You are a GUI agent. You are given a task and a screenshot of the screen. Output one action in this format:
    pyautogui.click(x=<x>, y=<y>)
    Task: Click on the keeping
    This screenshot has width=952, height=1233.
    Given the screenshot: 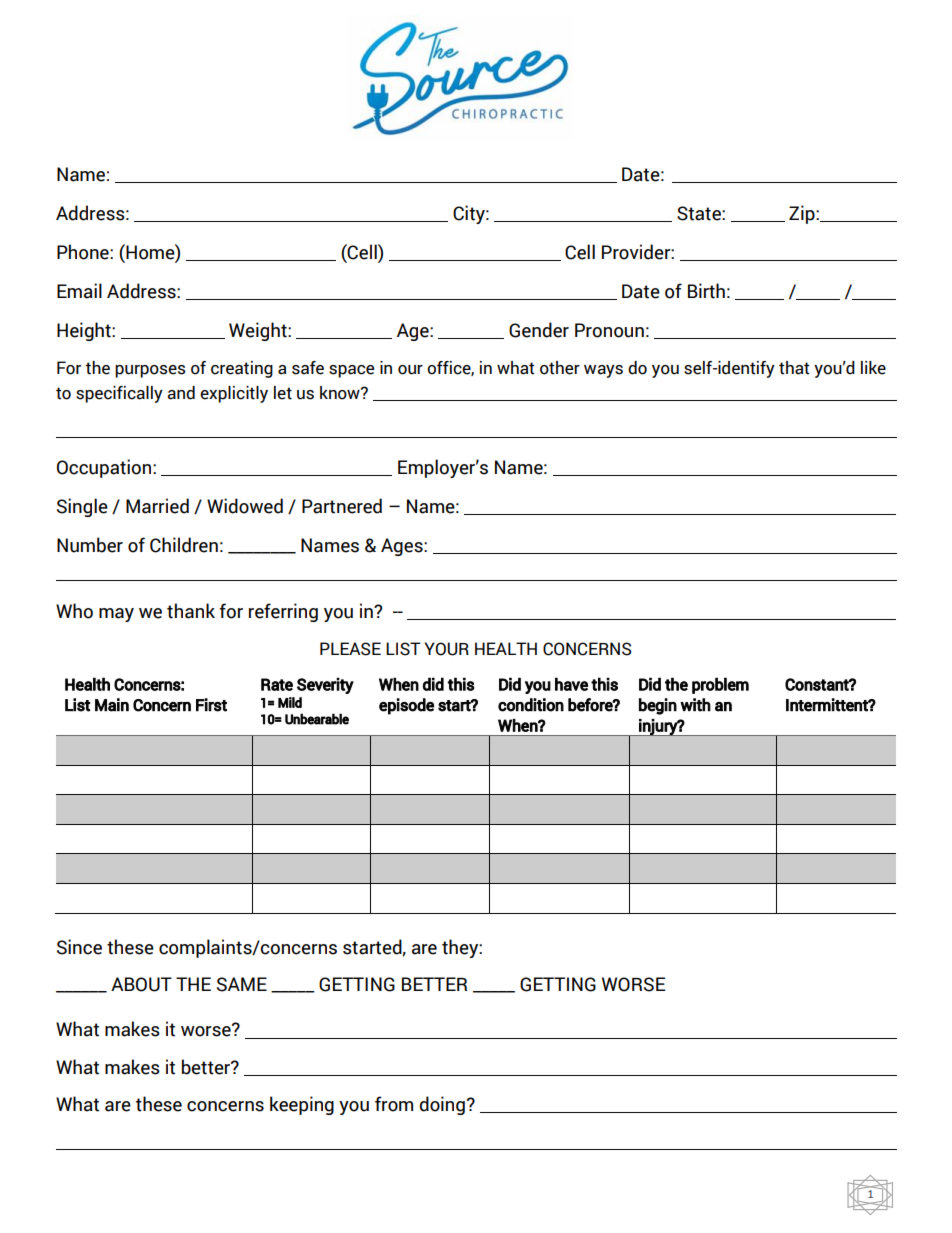 What is the action you would take?
    pyautogui.click(x=302, y=1105)
